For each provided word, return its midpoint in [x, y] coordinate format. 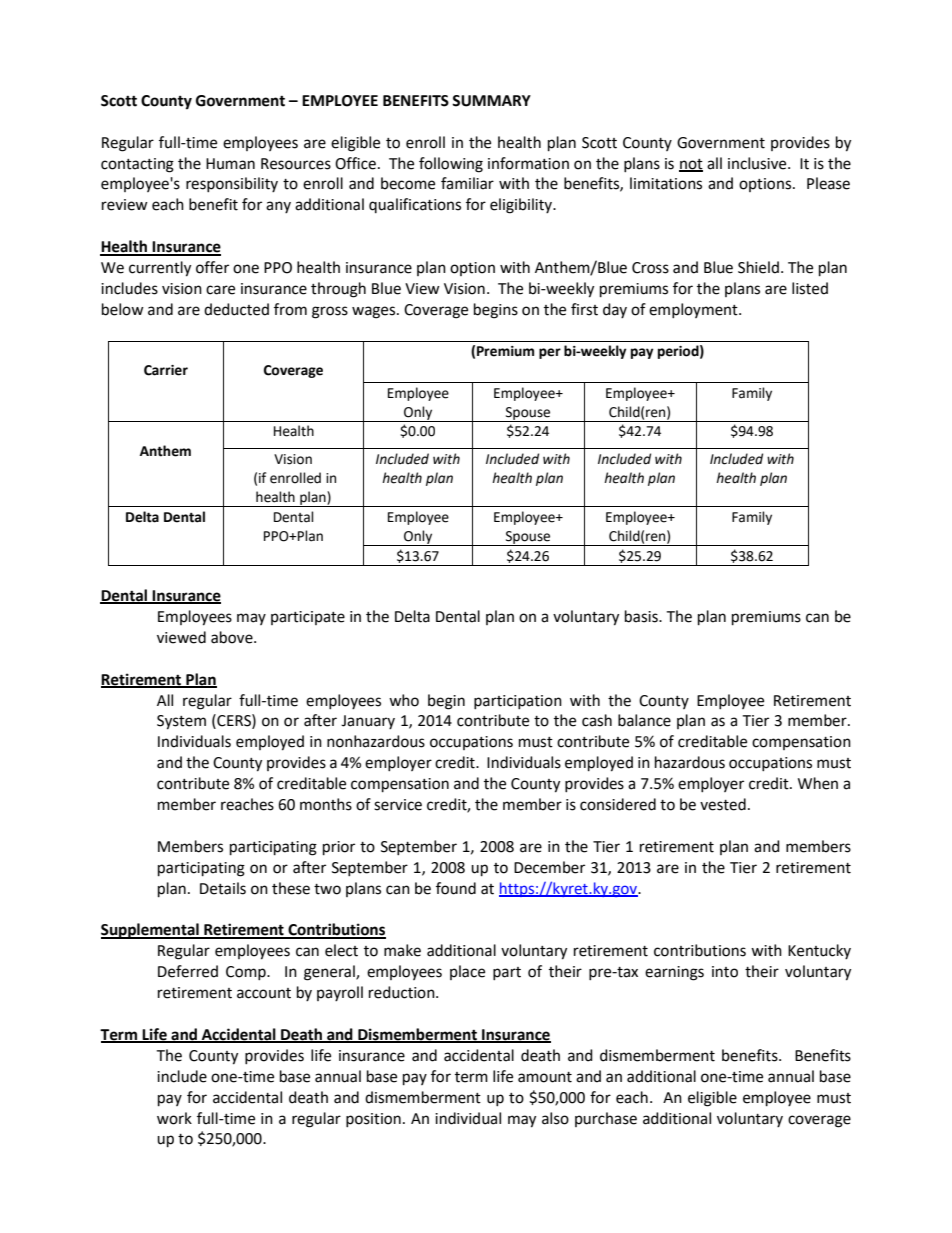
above [233, 637]
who [404, 700]
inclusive [758, 163]
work [174, 1118]
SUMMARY [491, 101]
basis [642, 616]
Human [230, 164]
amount [545, 1077]
